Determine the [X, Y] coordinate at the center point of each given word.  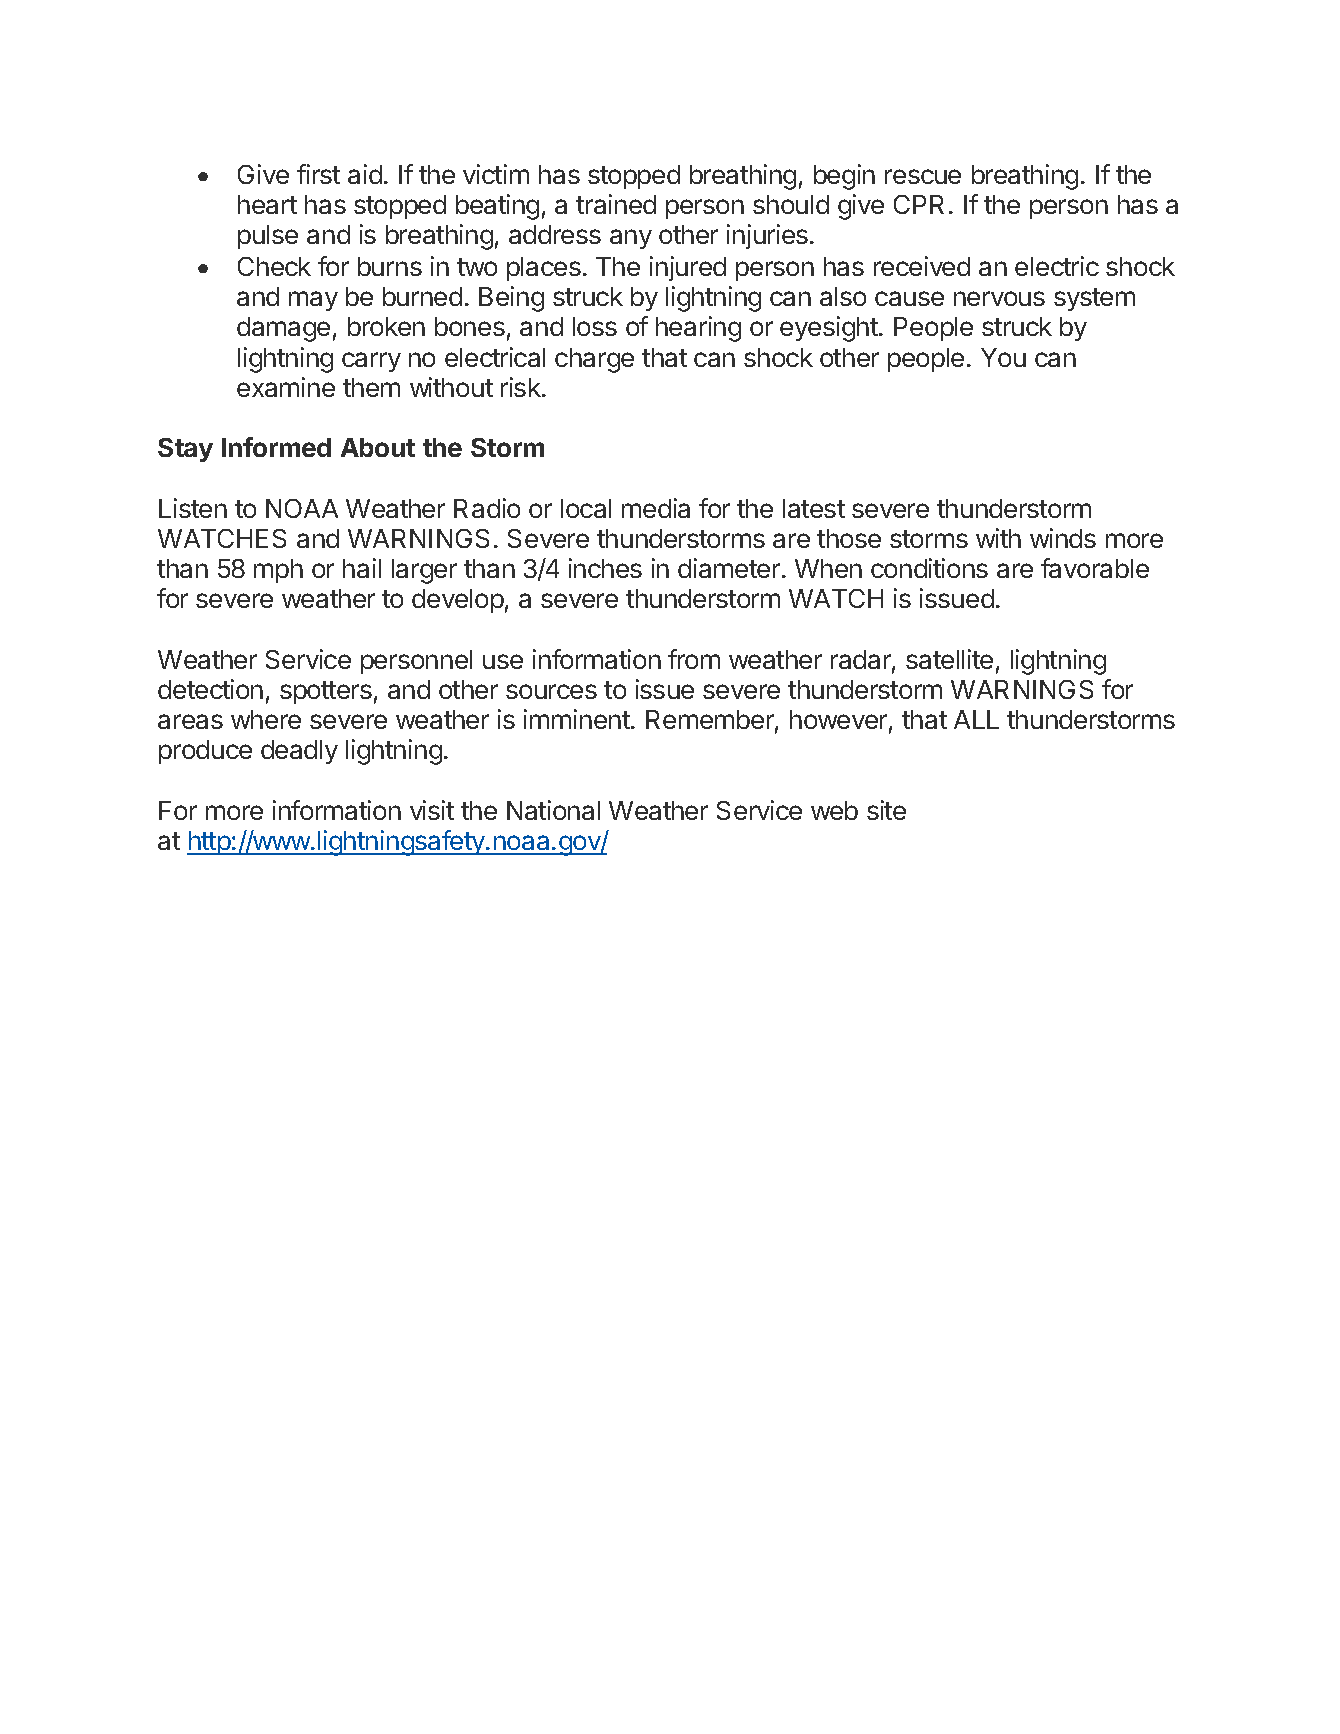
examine [286, 387]
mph [278, 571]
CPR [919, 204]
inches [605, 568]
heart [267, 204]
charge [594, 360]
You [1003, 357]
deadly [299, 752]
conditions [929, 568]
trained [616, 204]
